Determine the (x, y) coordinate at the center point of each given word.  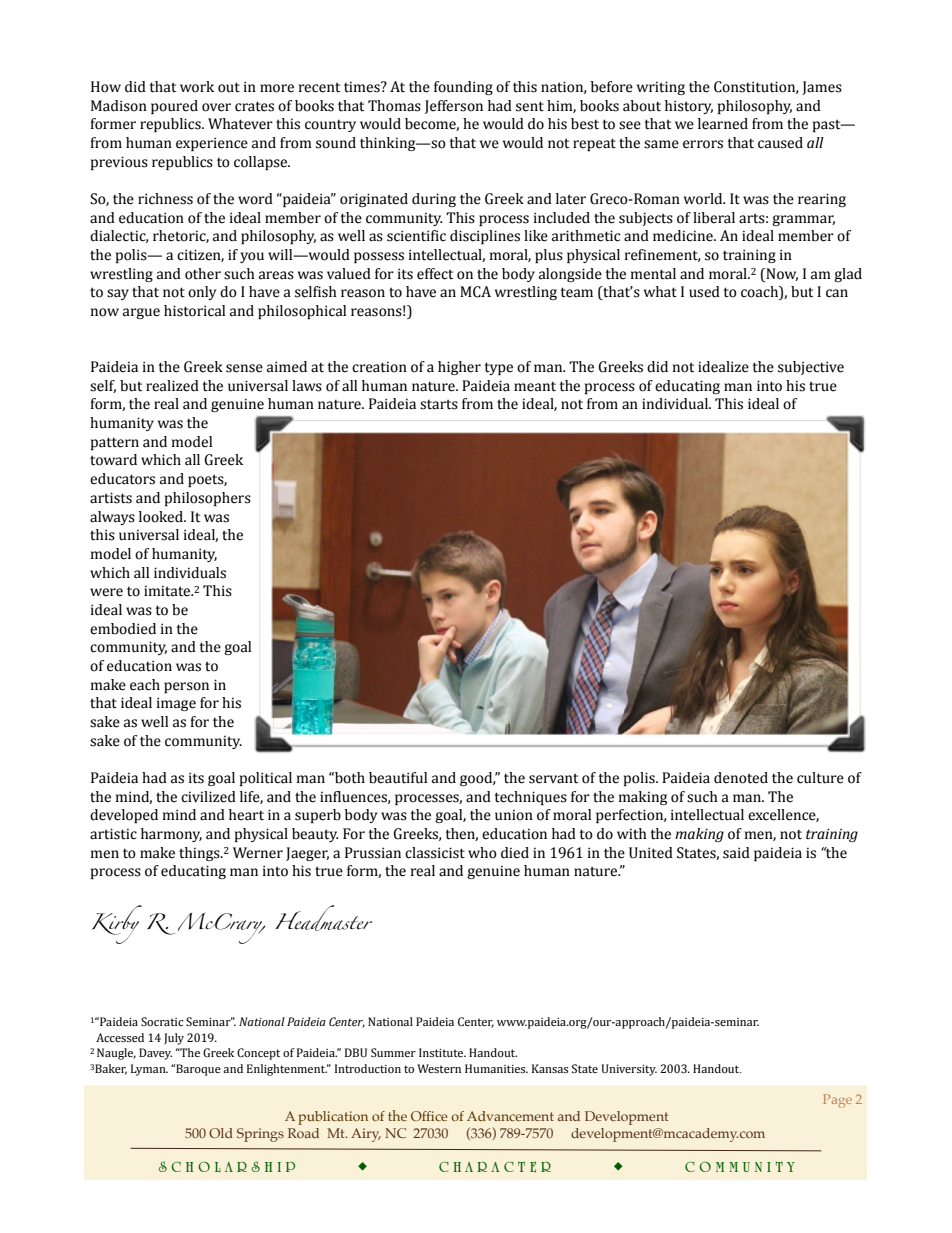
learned (723, 124)
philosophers (208, 499)
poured (174, 107)
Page (837, 1101)
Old (221, 1133)
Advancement (510, 1116)
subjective (811, 368)
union (514, 815)
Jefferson (454, 107)
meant (535, 386)
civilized (208, 797)
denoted (741, 778)
